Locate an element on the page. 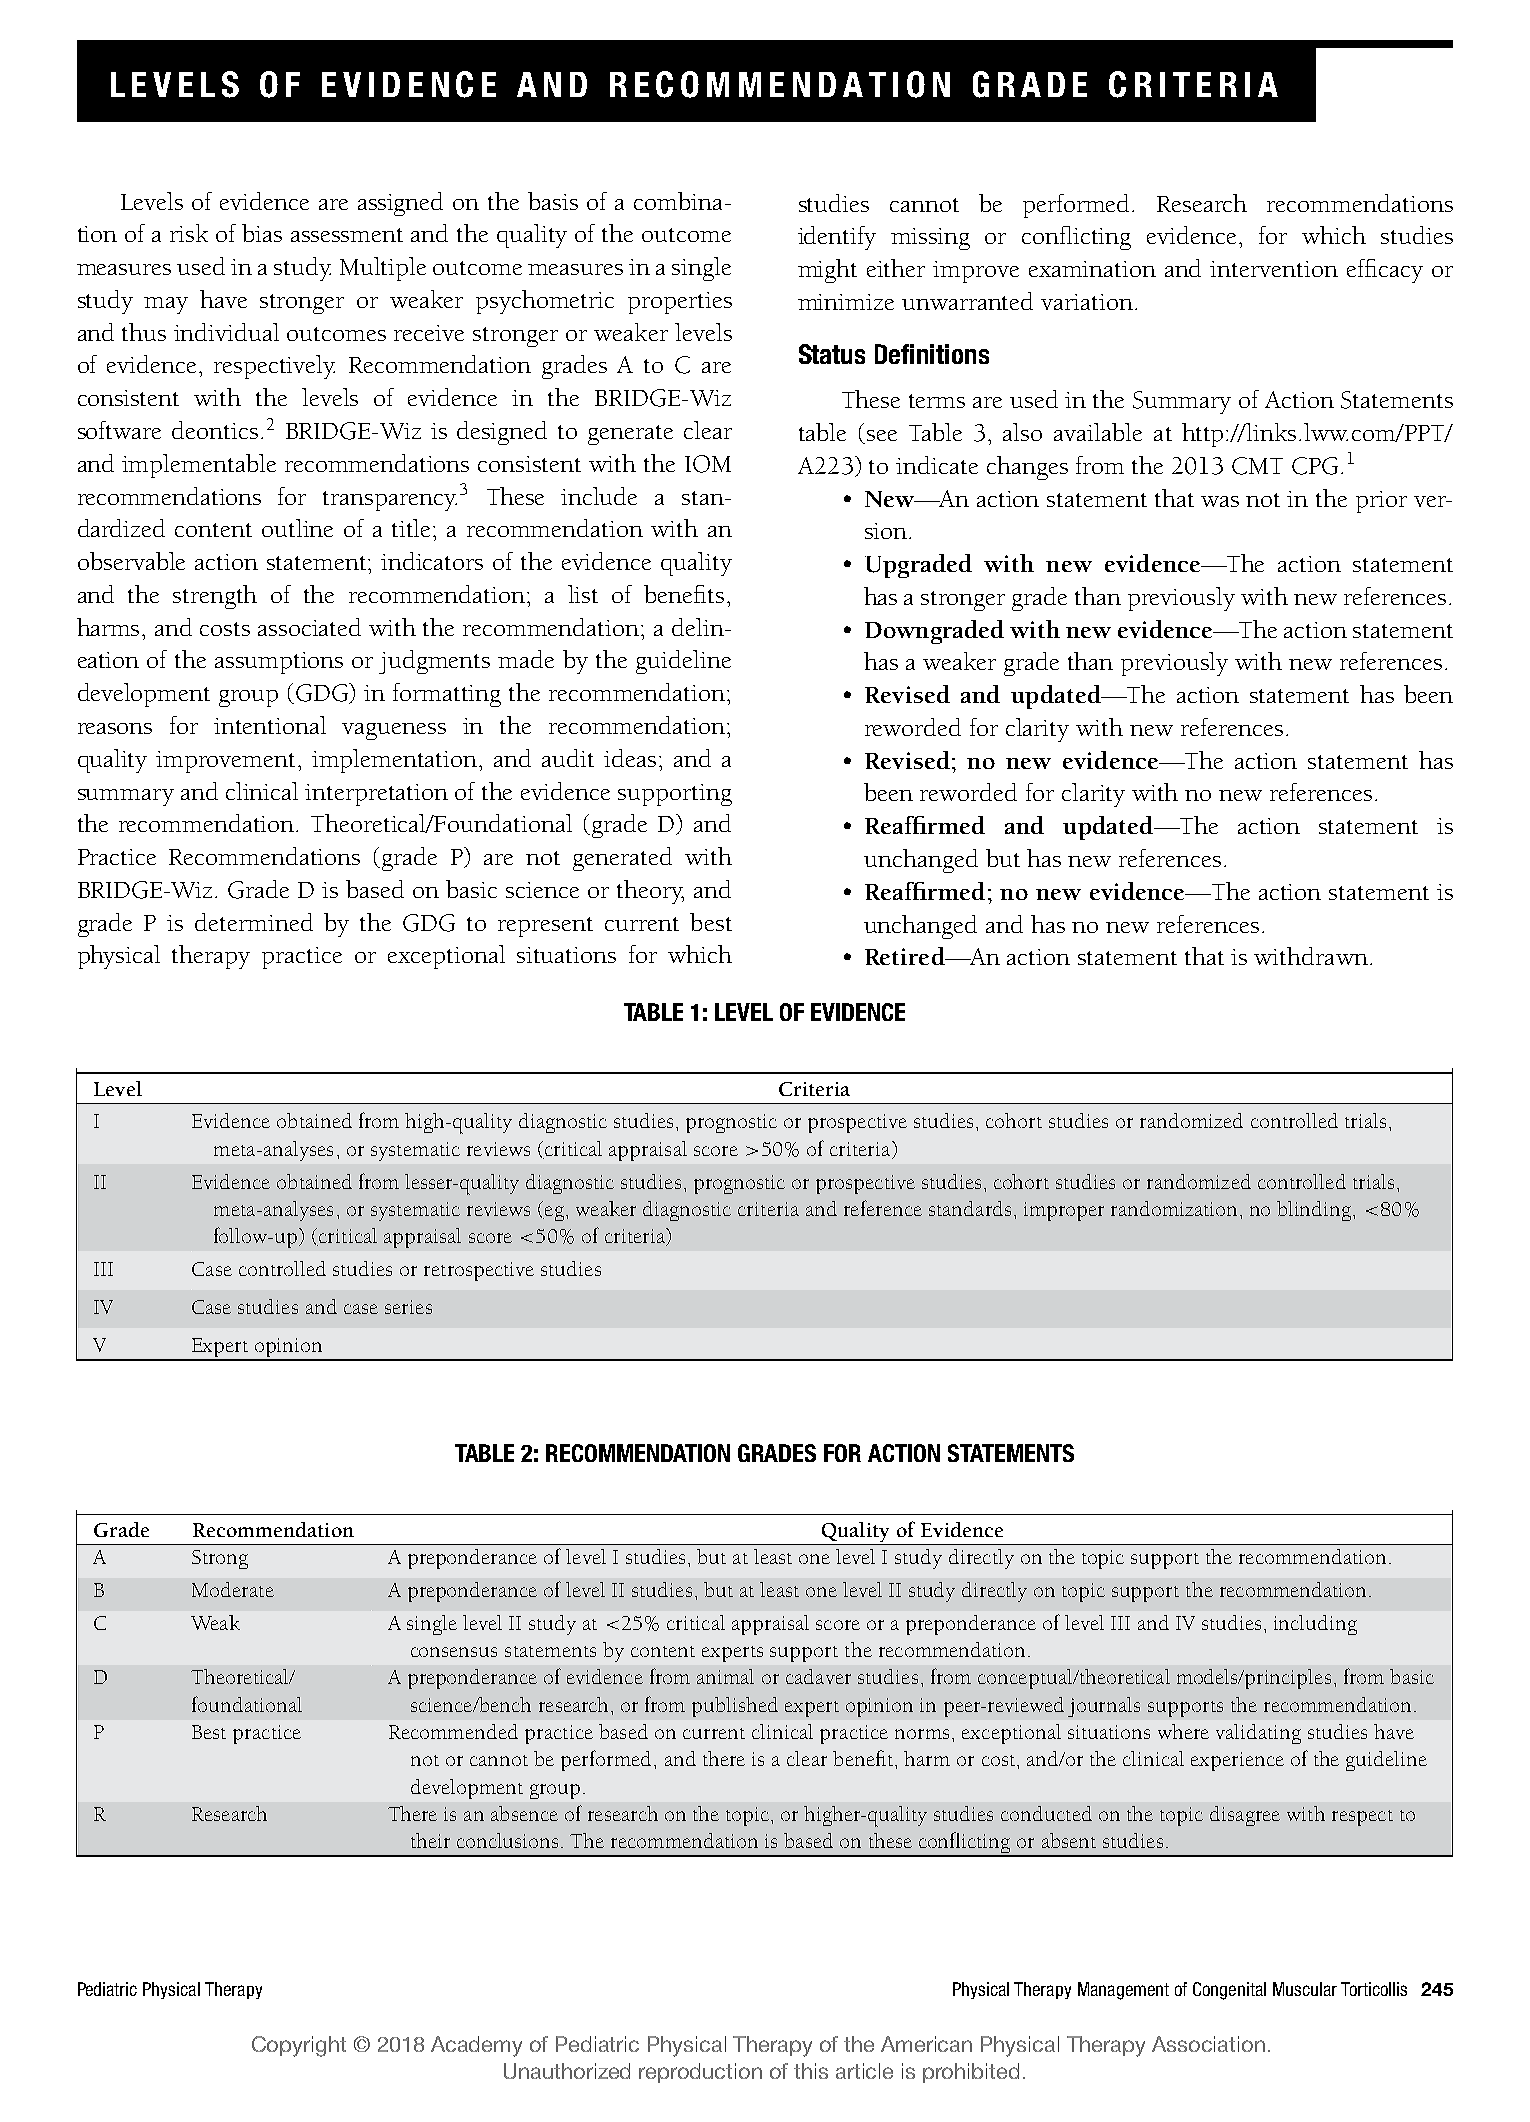 The width and height of the image is (1530, 2122). Copyright is located at coordinates (299, 2046).
